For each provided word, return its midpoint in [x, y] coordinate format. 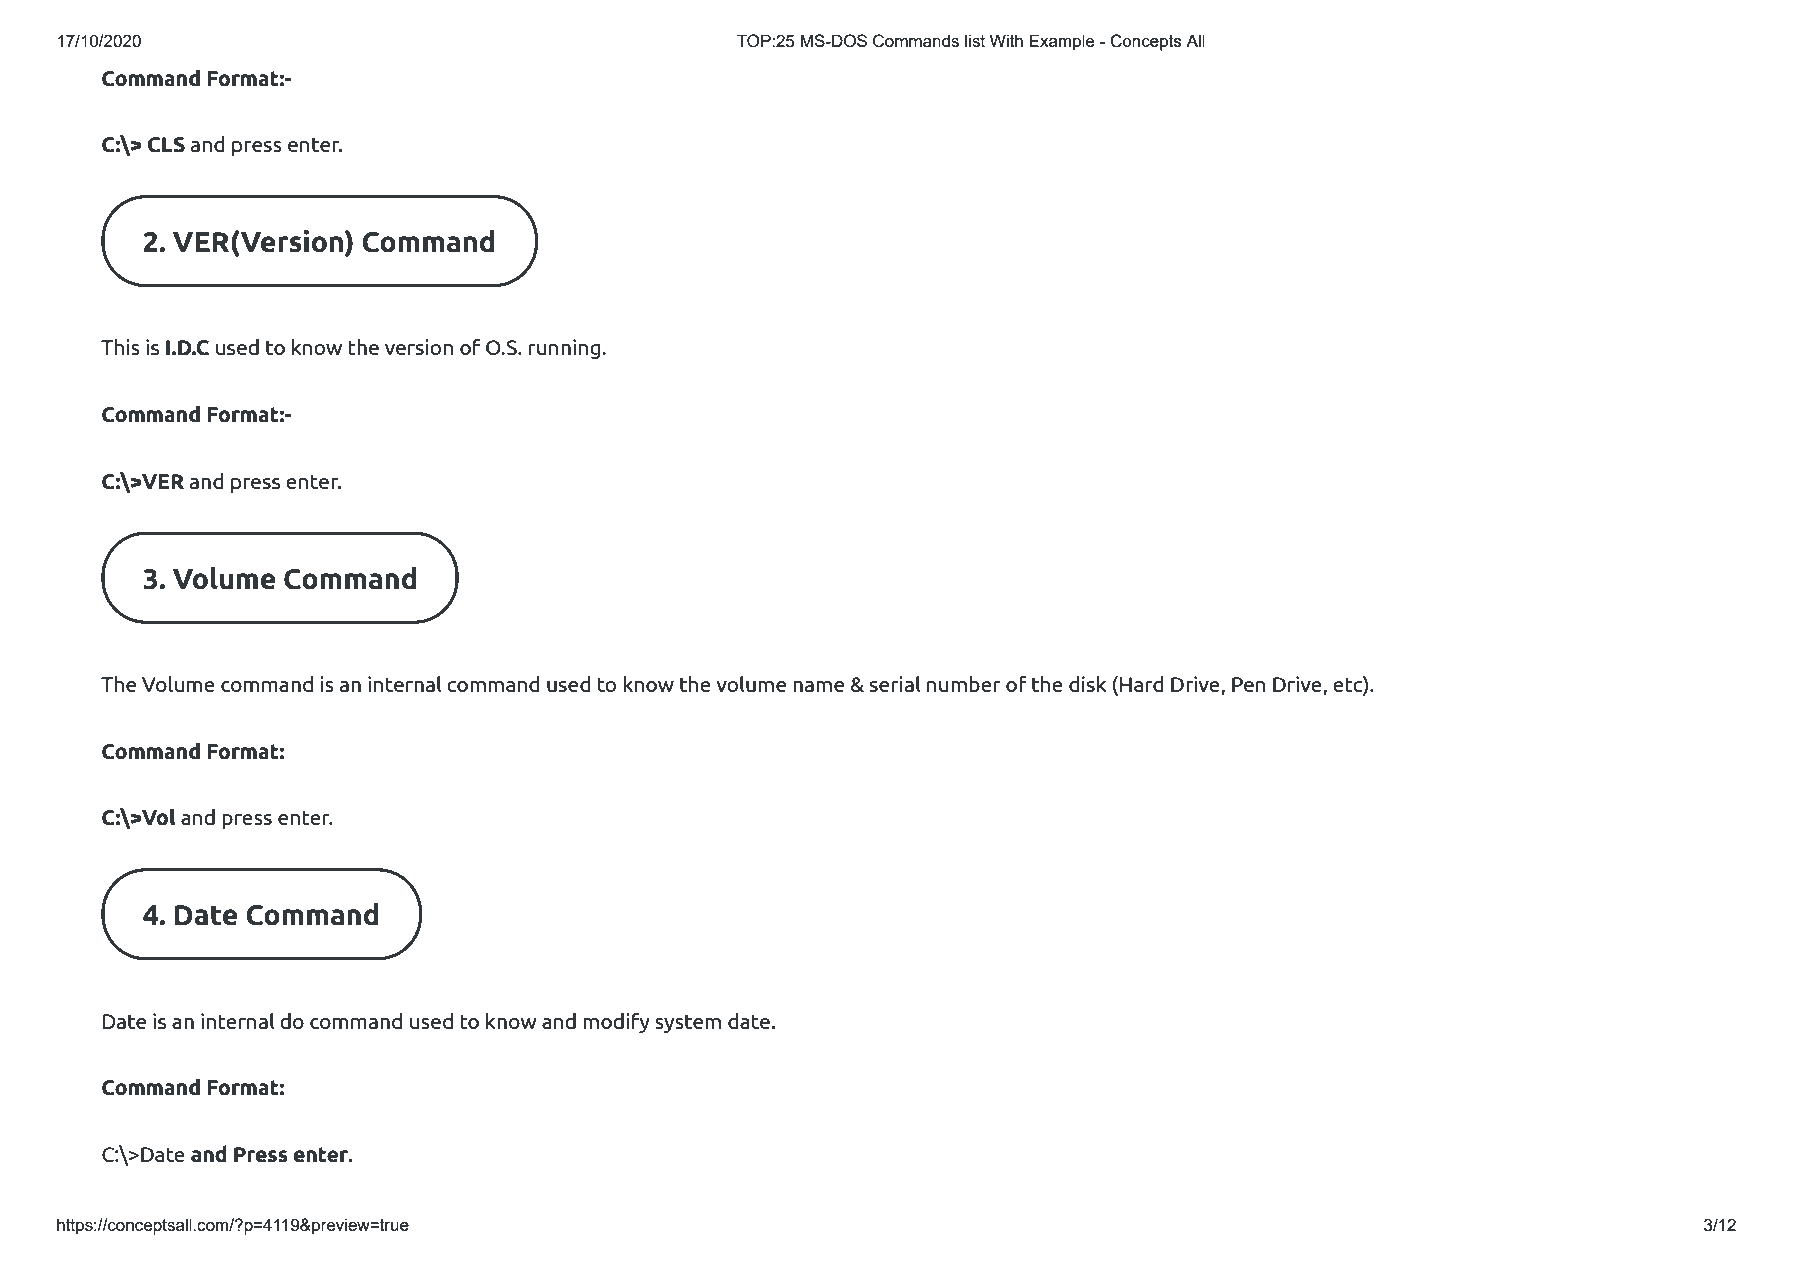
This [120, 347]
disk [1088, 684]
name [818, 686]
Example [1062, 42]
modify [616, 1022]
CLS [166, 145]
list [975, 40]
